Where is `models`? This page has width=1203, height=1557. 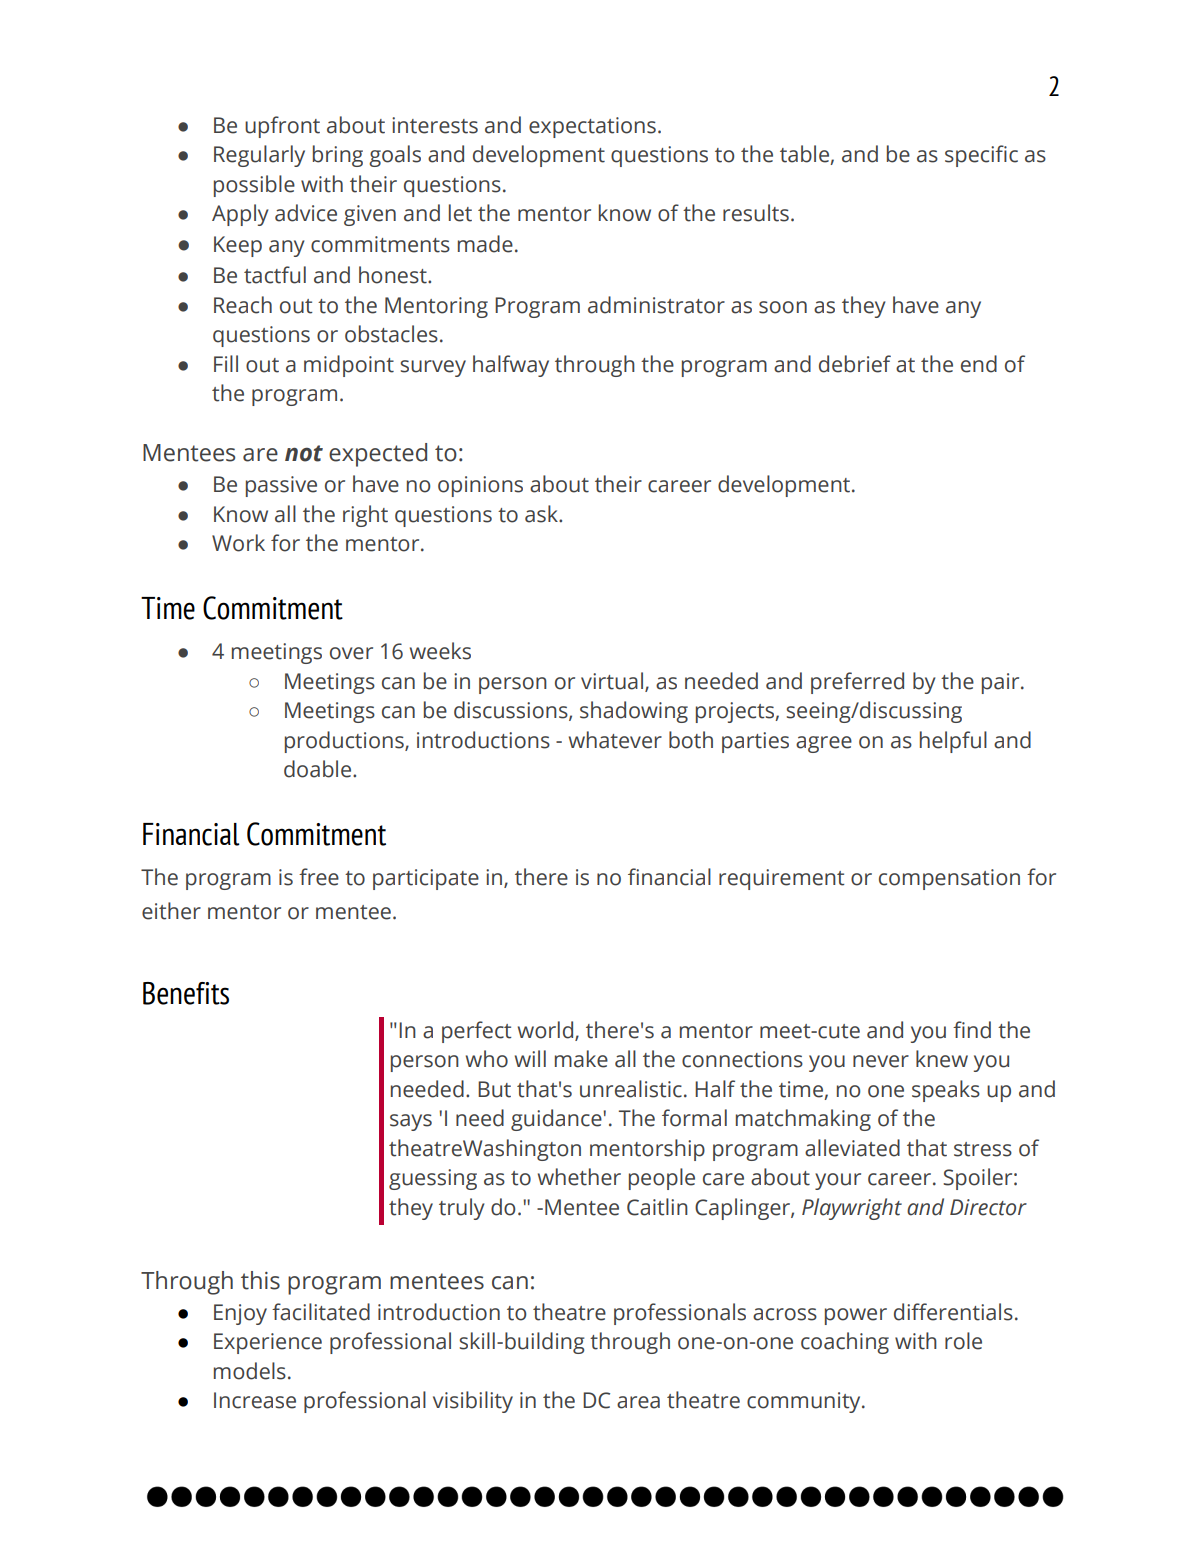 models is located at coordinates (250, 1371).
